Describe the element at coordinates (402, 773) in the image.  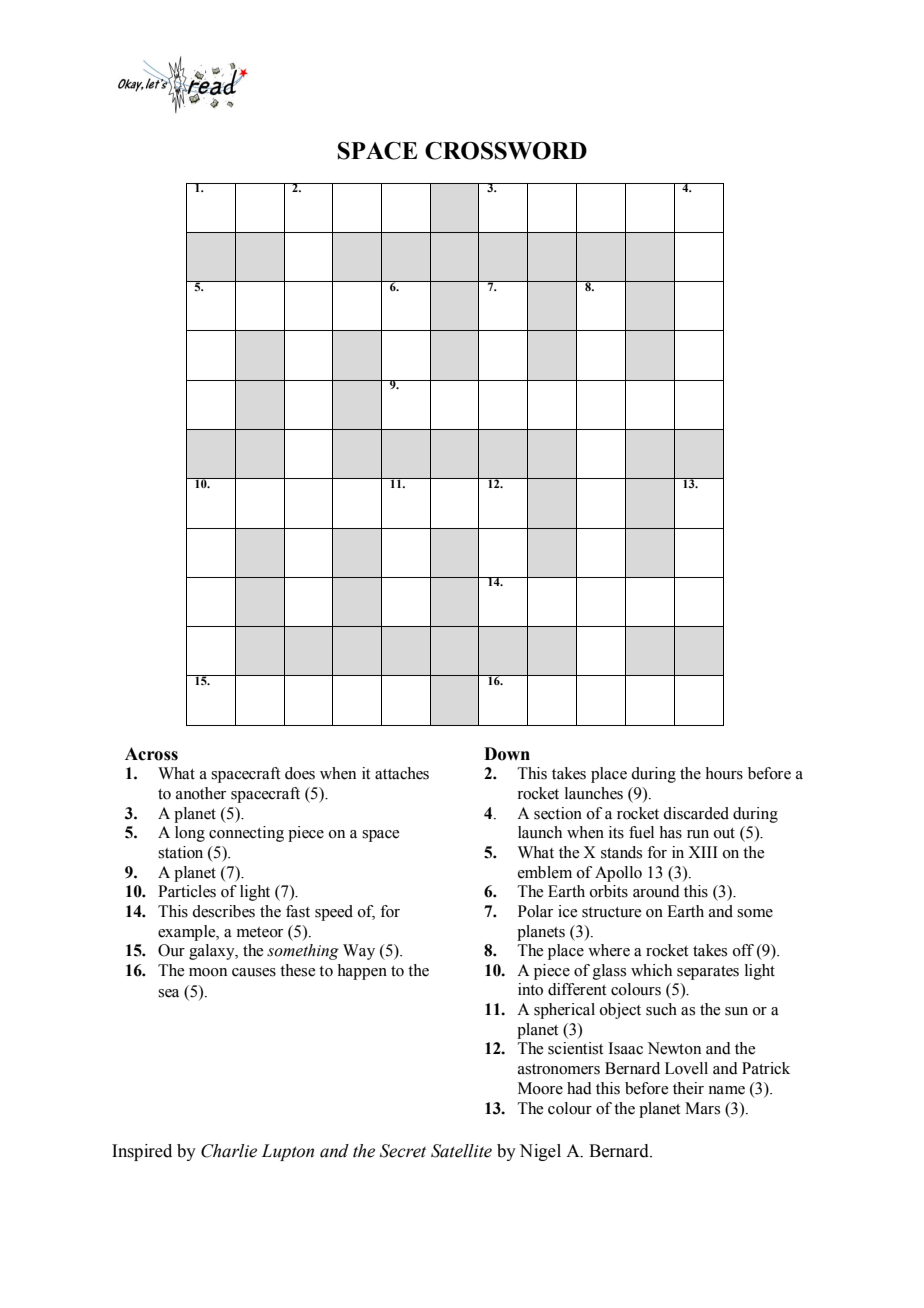
I see `attaches` at that location.
